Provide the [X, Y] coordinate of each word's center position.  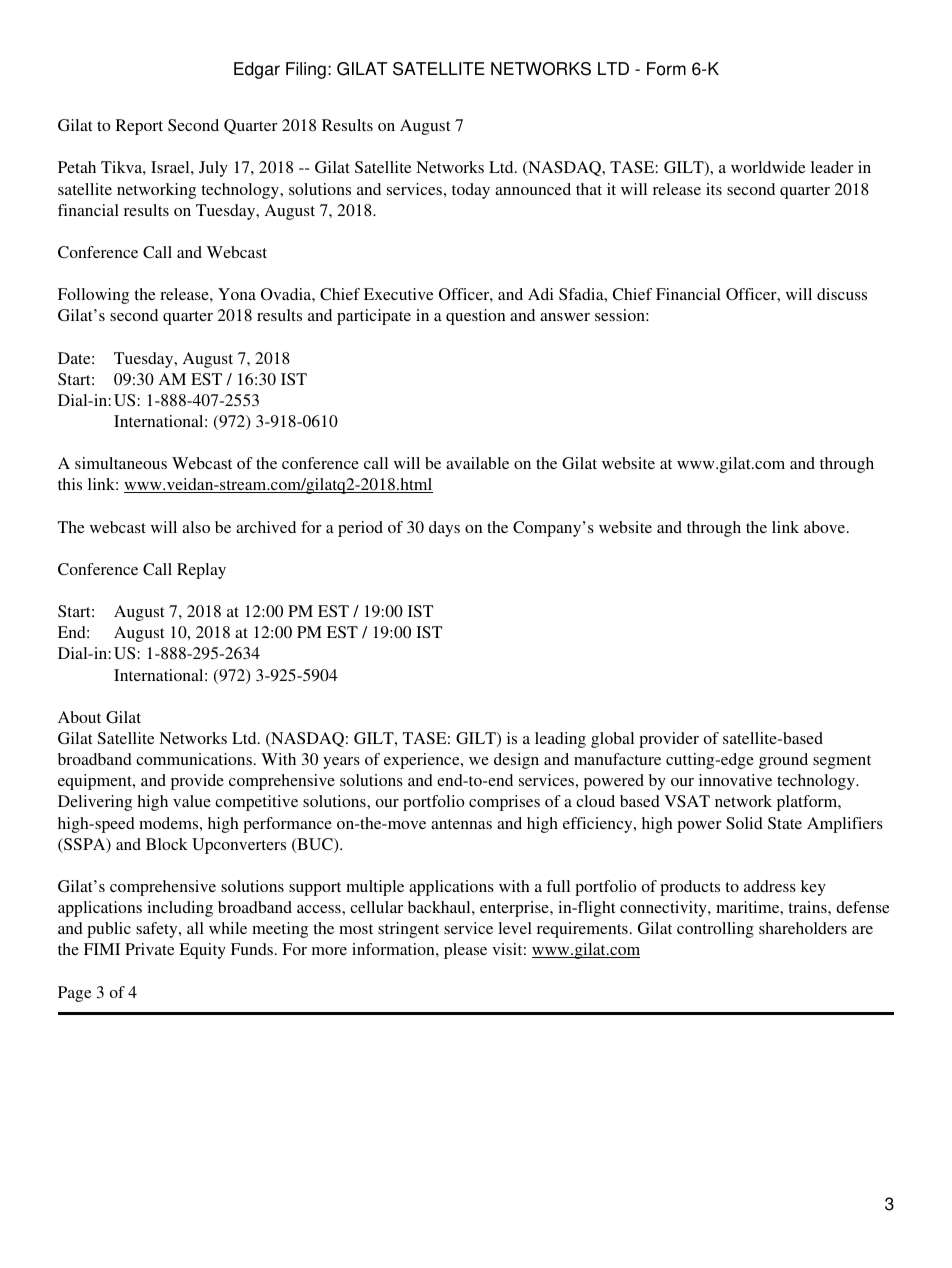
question [476, 317]
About [79, 717]
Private [150, 949]
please [465, 951]
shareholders [803, 928]
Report [139, 127]
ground [783, 761]
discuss [842, 294]
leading [560, 740]
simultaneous [121, 463]
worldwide [768, 167]
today [471, 191]
